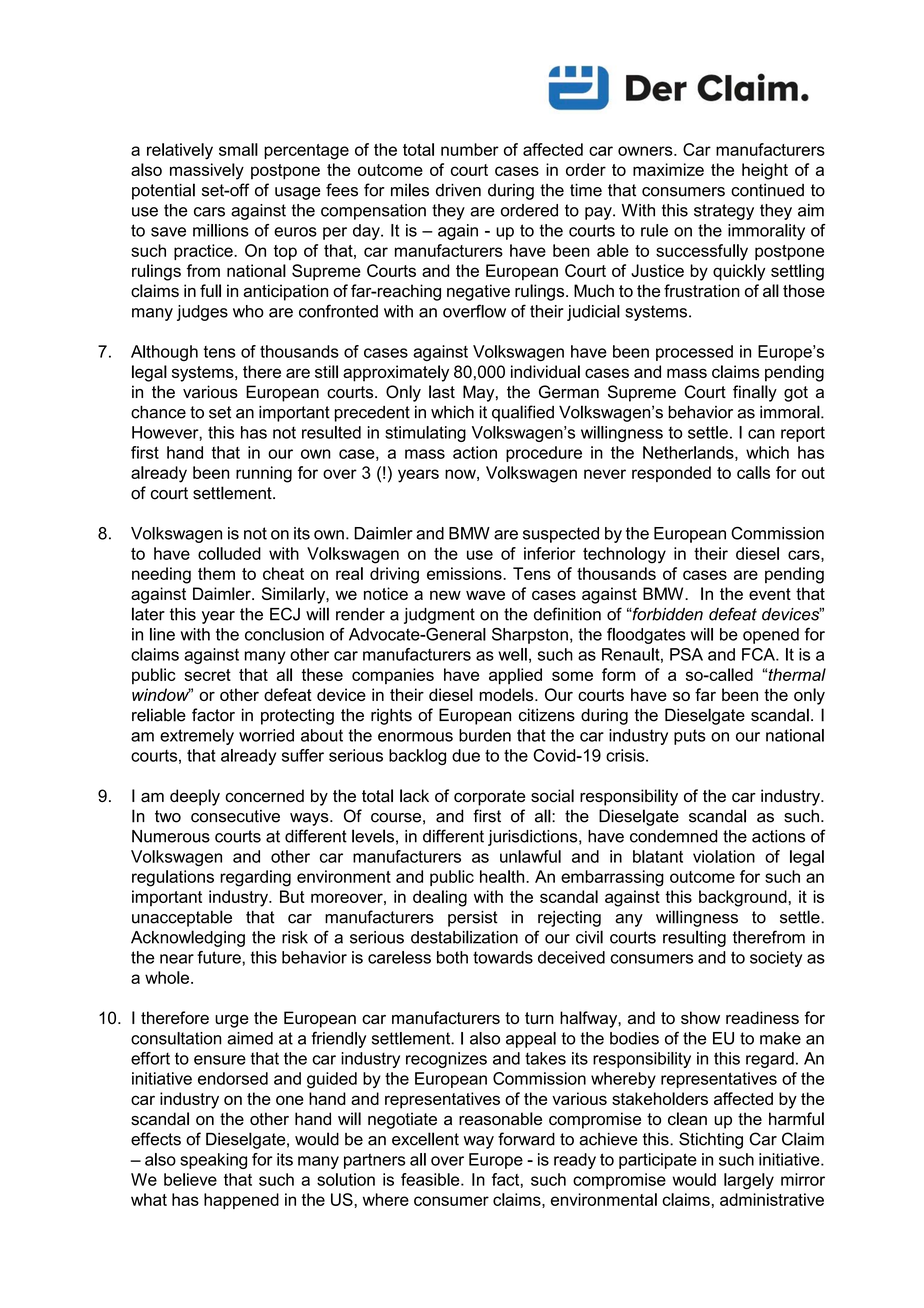  Describe the element at coordinates (213, 1161) in the document. I see `speaking` at that location.
